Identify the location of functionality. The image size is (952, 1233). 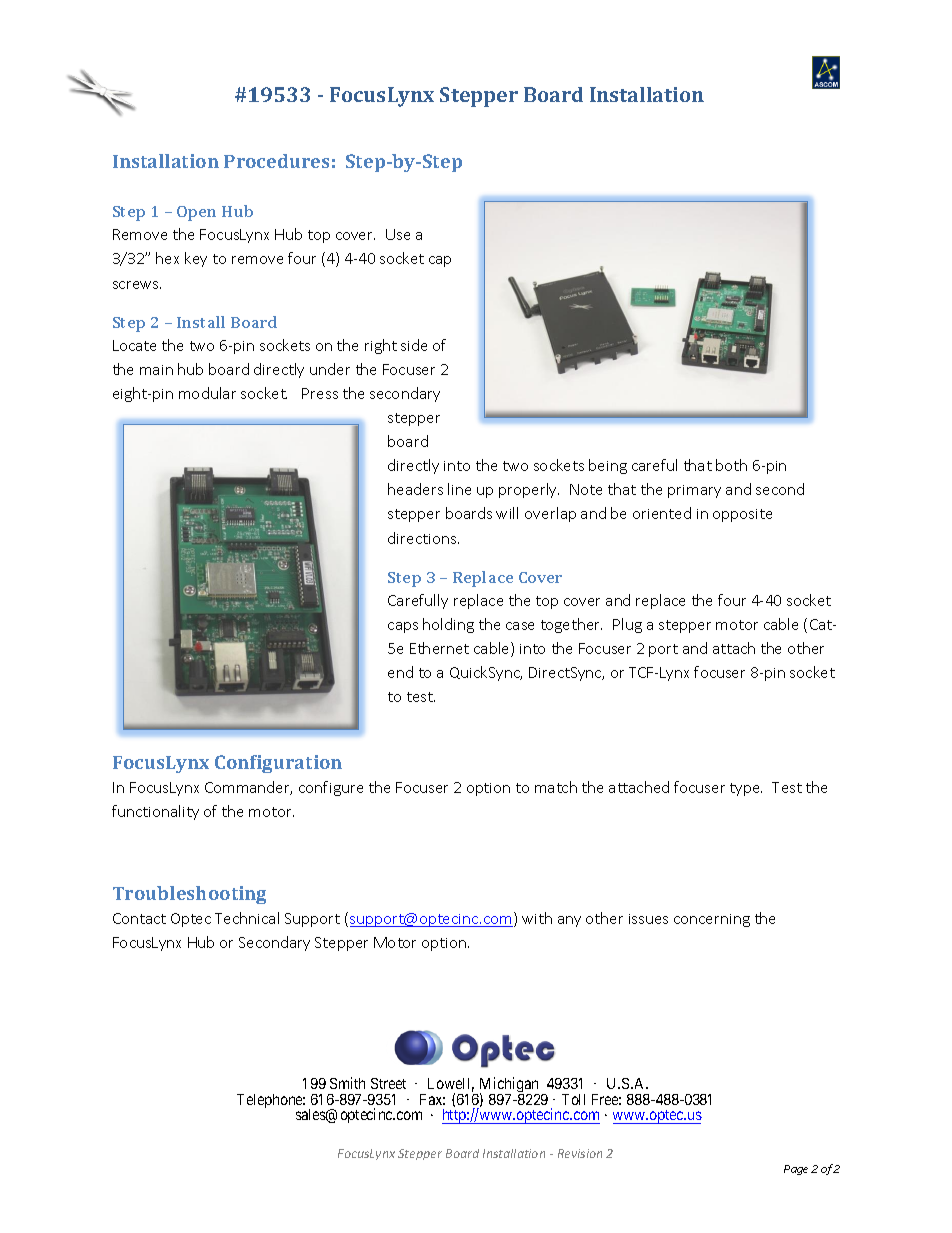
(155, 812).
